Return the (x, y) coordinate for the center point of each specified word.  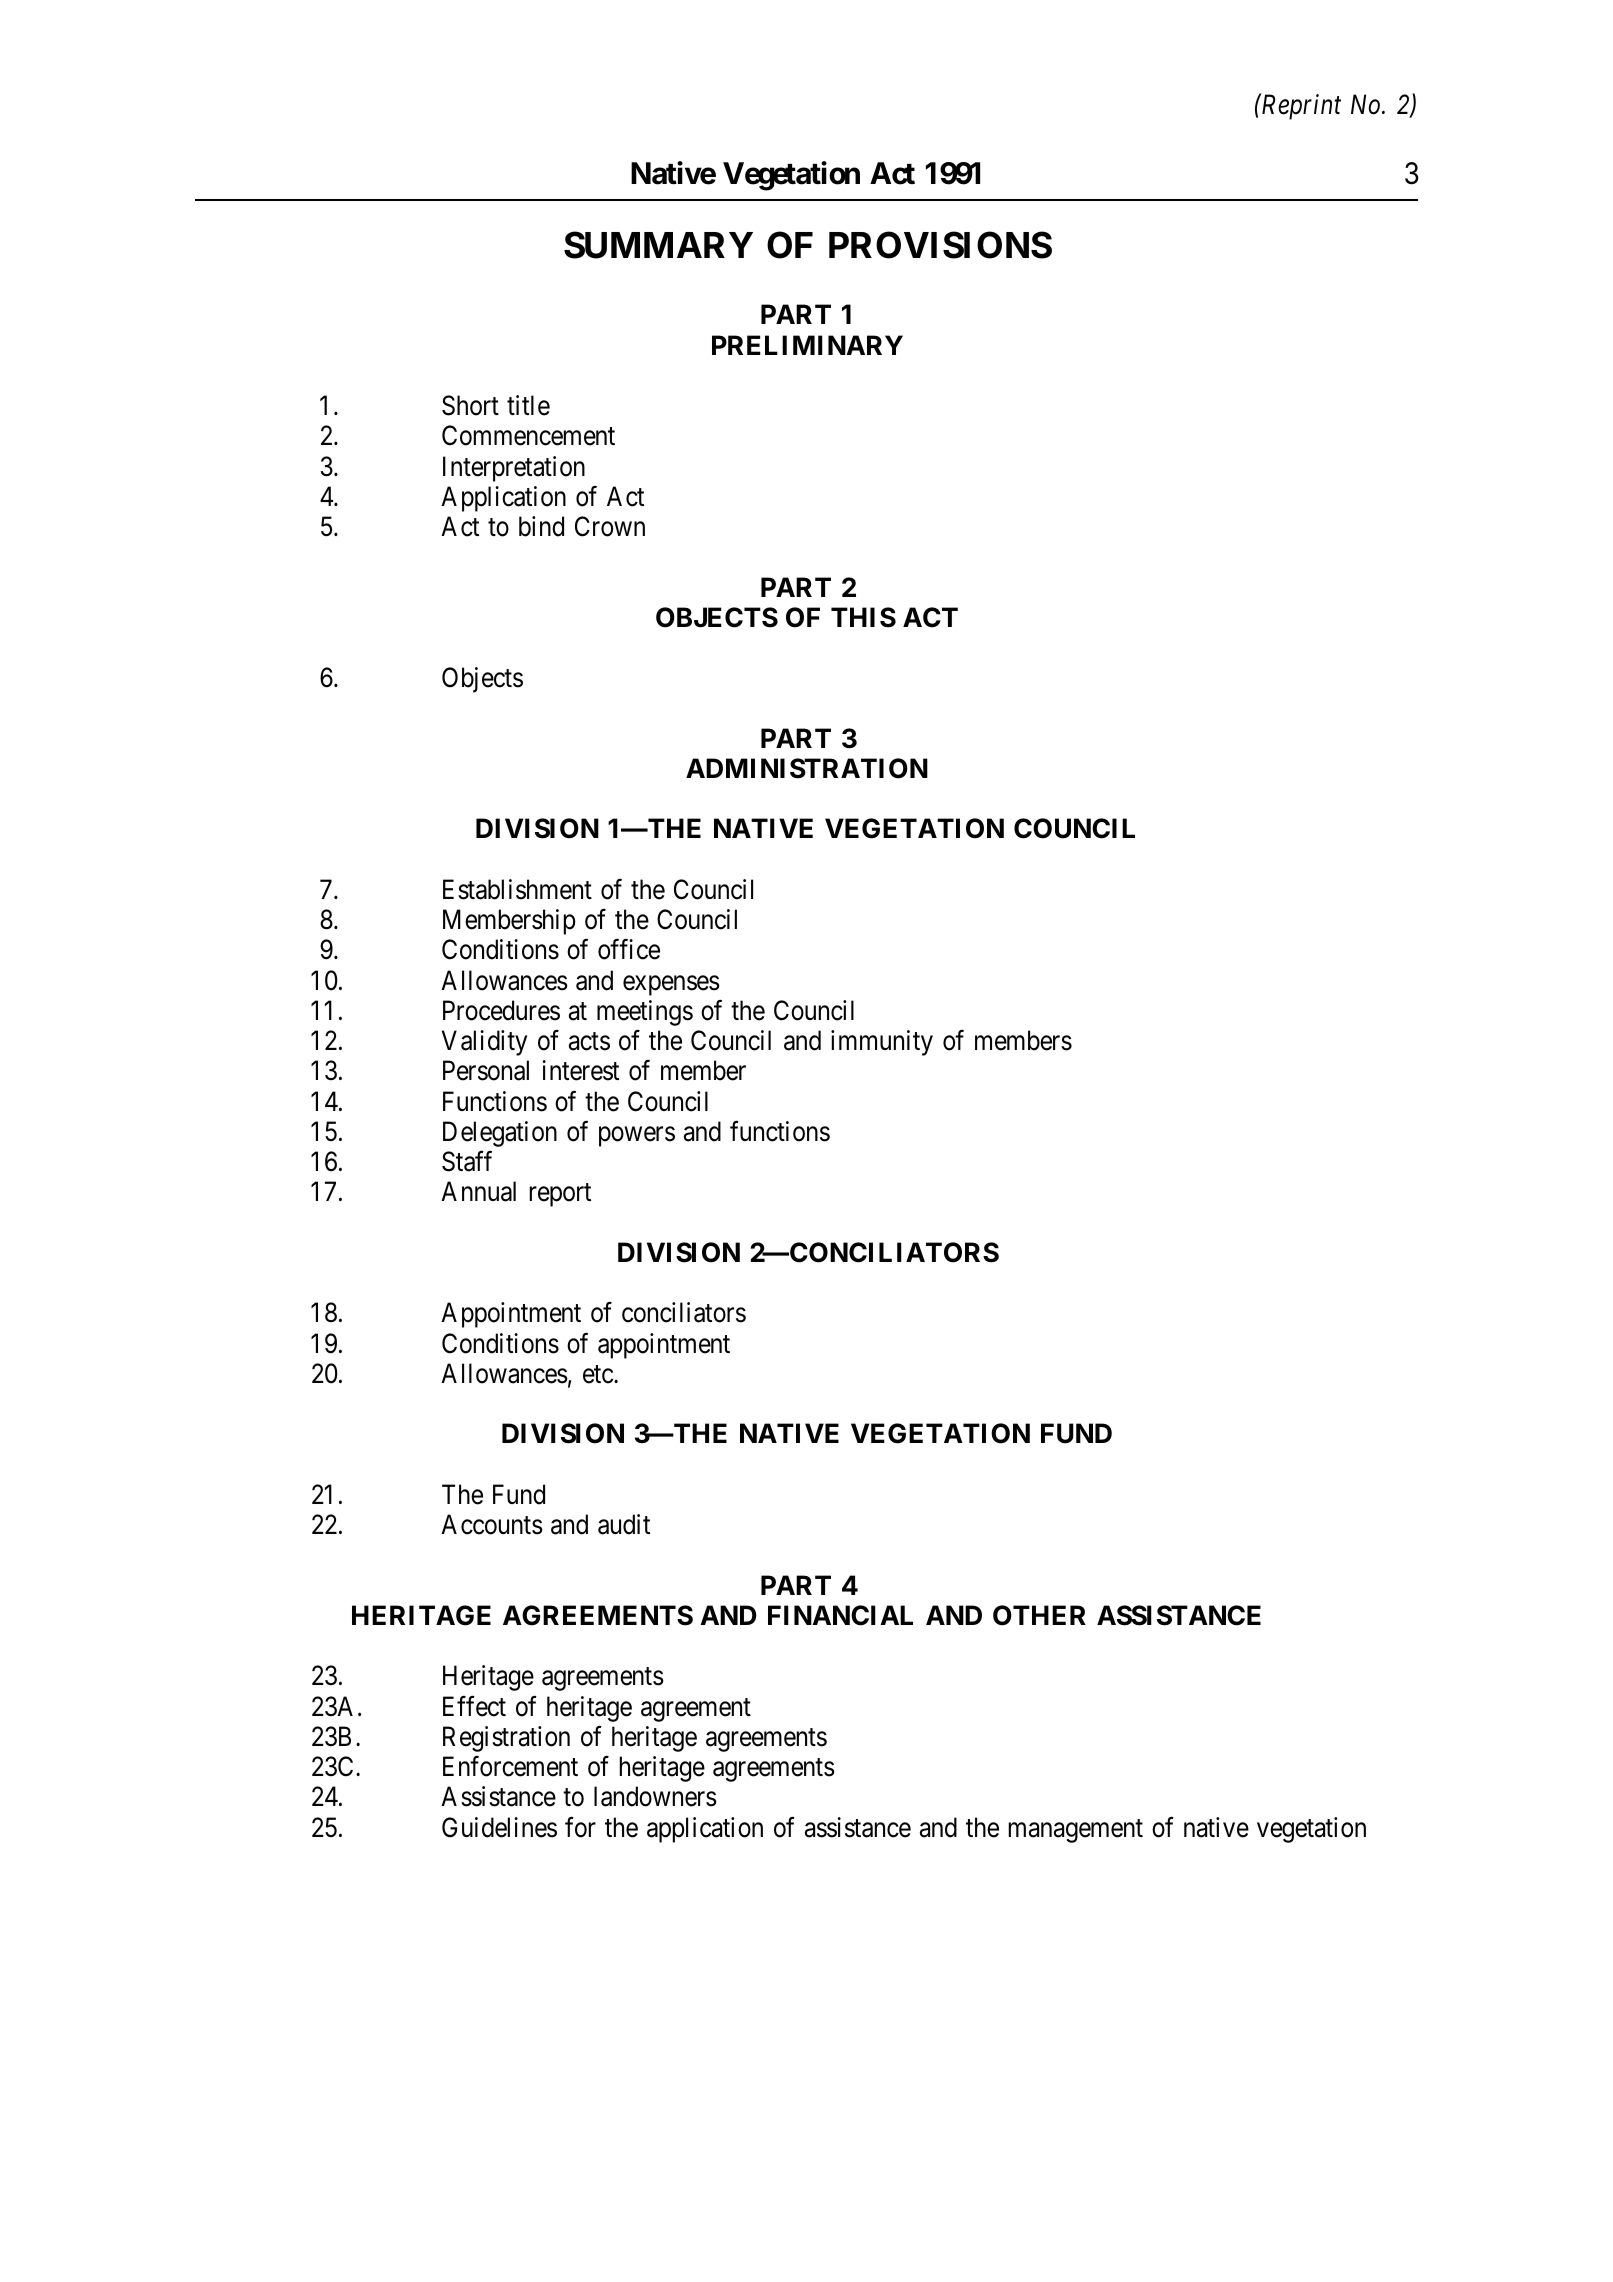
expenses (671, 986)
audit (624, 1524)
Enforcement (510, 1766)
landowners (655, 1796)
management (1076, 1831)
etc (599, 1375)
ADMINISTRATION (807, 768)
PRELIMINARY (807, 345)
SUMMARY (658, 245)
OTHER (1039, 1615)
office (629, 949)
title (528, 405)
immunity (882, 1043)
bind (541, 526)
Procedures (501, 1010)
